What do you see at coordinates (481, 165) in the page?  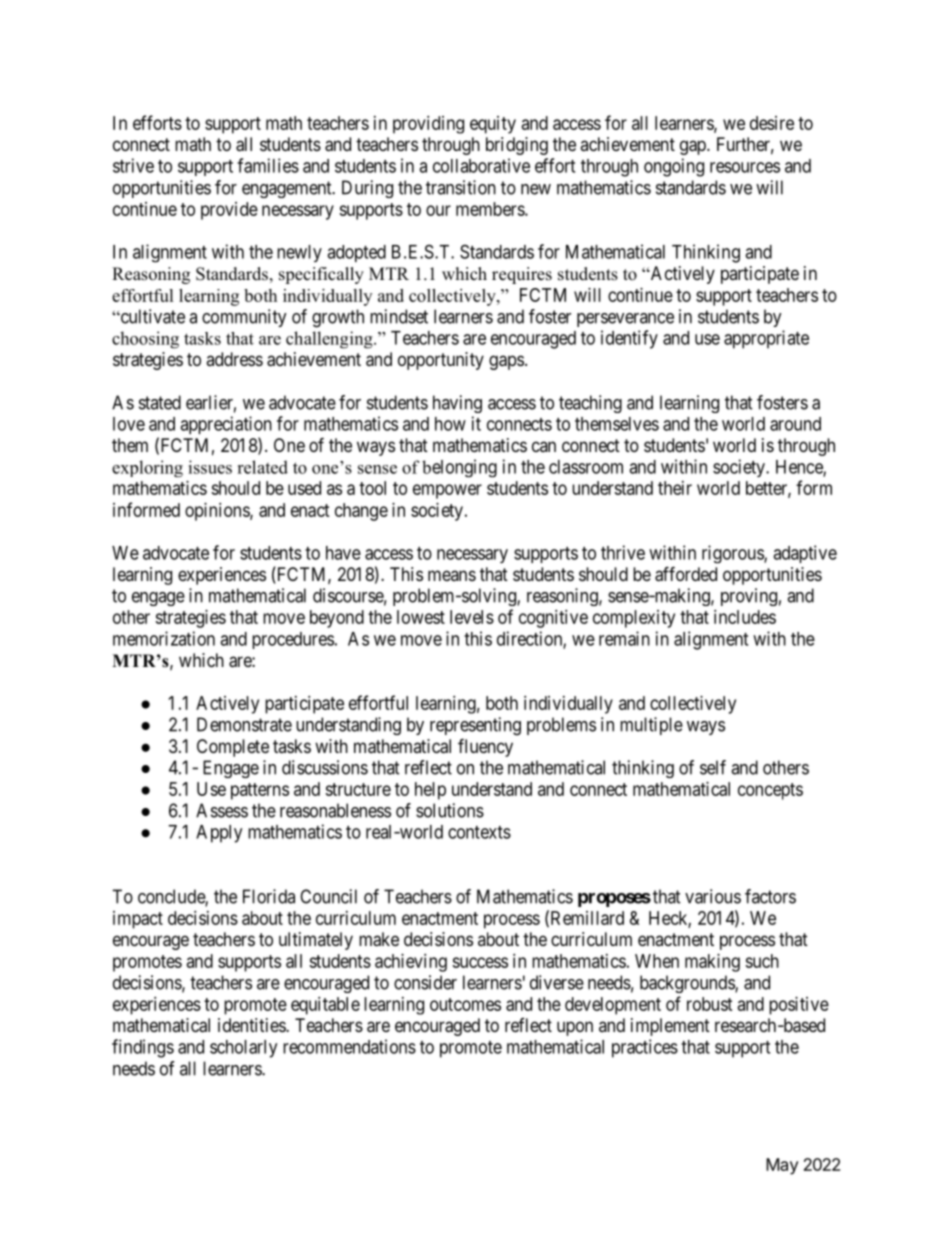 I see `collaborative` at bounding box center [481, 165].
